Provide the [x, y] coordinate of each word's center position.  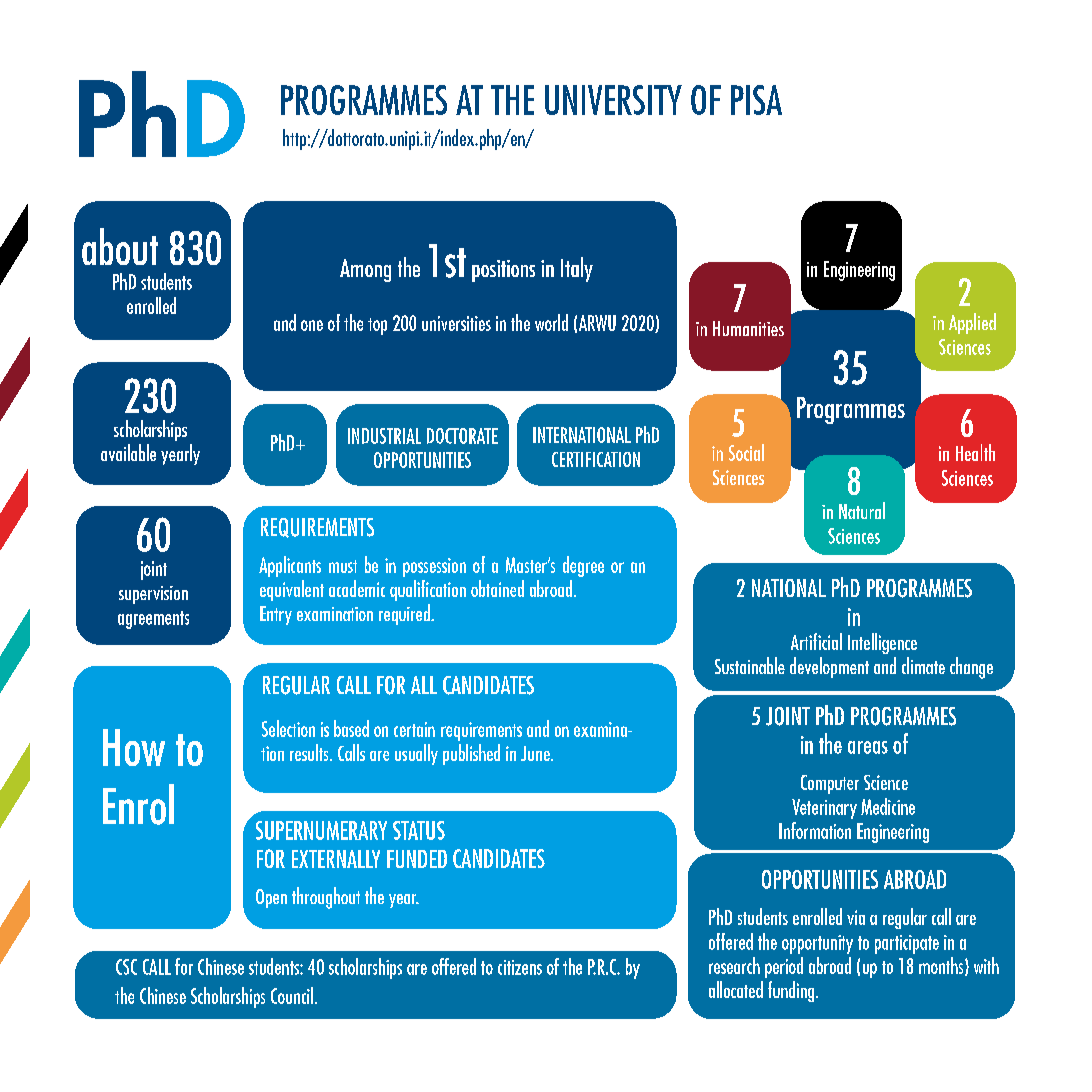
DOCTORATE [462, 436]
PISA [756, 100]
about [120, 246]
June [536, 753]
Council [292, 995]
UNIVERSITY [613, 100]
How [134, 747]
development [829, 667]
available [128, 452]
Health [975, 452]
